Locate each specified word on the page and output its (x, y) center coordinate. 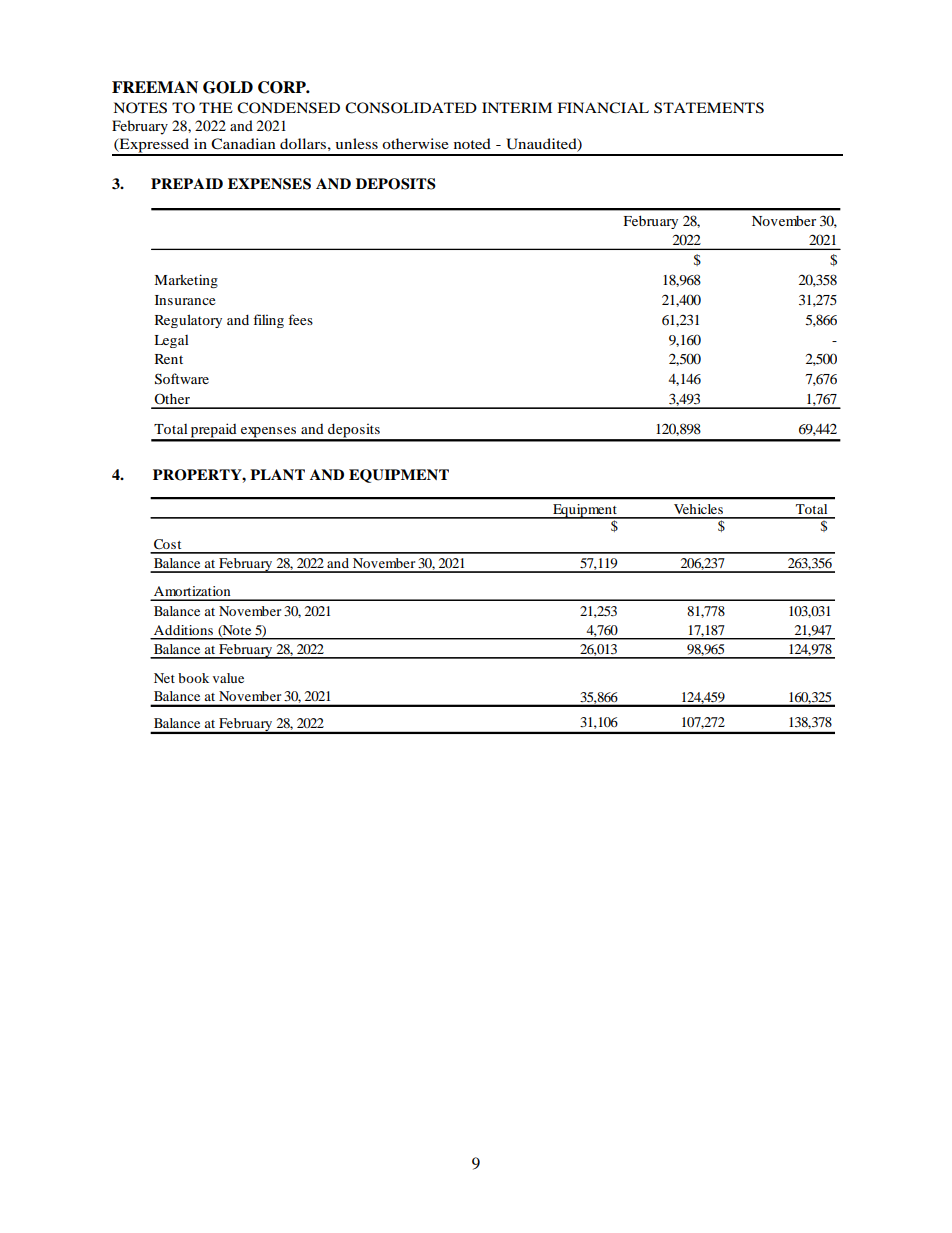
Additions (183, 630)
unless (356, 143)
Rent (169, 359)
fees (300, 319)
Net (164, 678)
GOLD (228, 87)
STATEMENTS (709, 108)
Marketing (186, 281)
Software (182, 379)
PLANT (277, 474)
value (228, 678)
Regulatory (188, 321)
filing (268, 321)
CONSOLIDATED (411, 108)
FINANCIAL (603, 108)
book (193, 678)
